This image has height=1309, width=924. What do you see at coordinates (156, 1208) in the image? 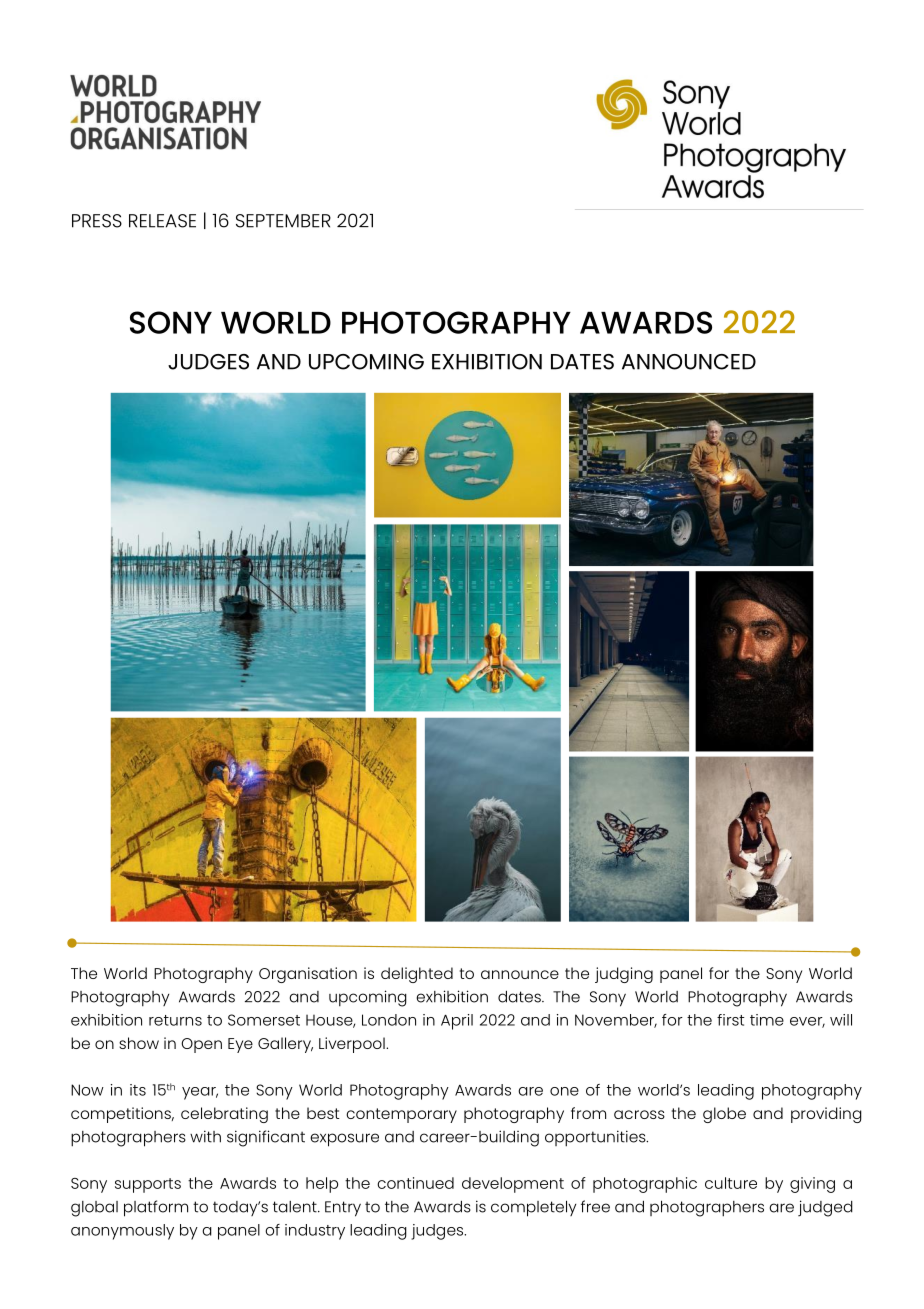
I see `platform` at bounding box center [156, 1208].
